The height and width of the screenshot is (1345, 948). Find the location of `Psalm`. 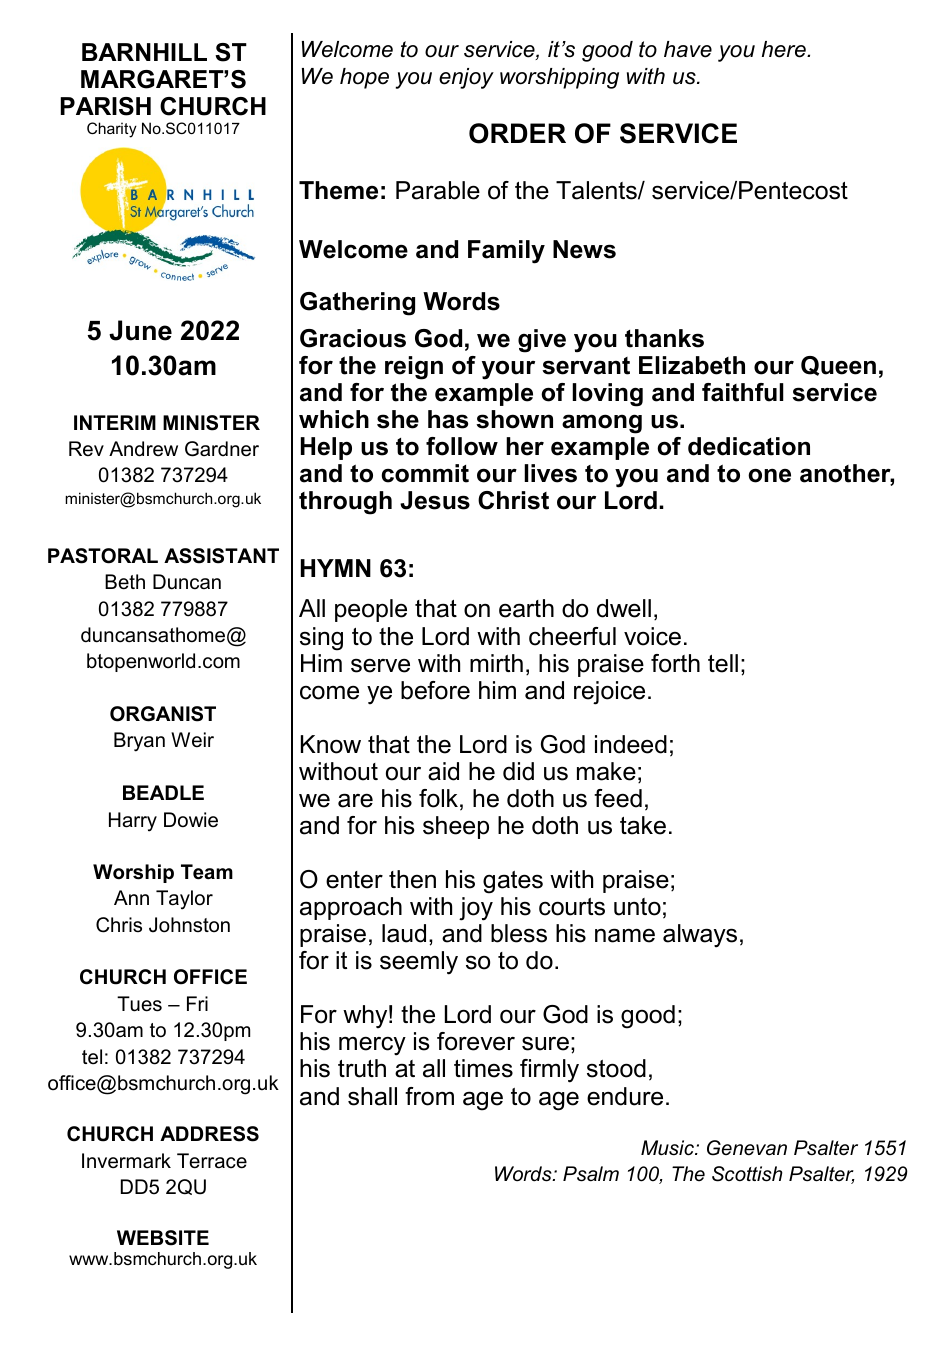

Psalm is located at coordinates (591, 1174).
